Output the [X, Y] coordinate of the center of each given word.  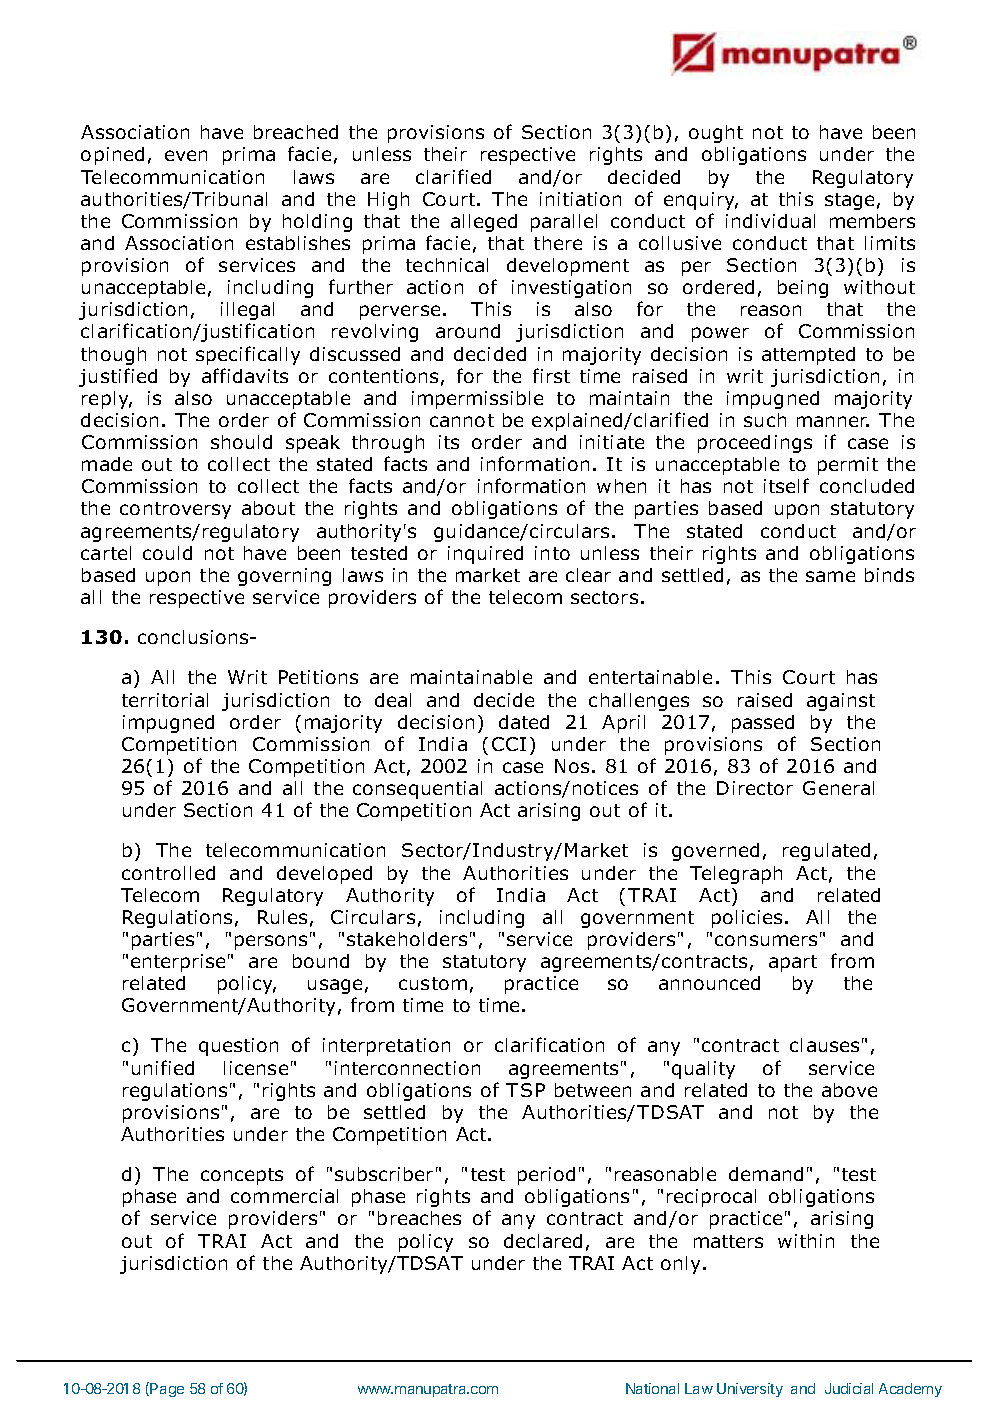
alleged [484, 223]
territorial [165, 700]
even [186, 155]
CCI [509, 744]
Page [167, 1390]
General [838, 788]
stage [849, 201]
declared [543, 1241]
